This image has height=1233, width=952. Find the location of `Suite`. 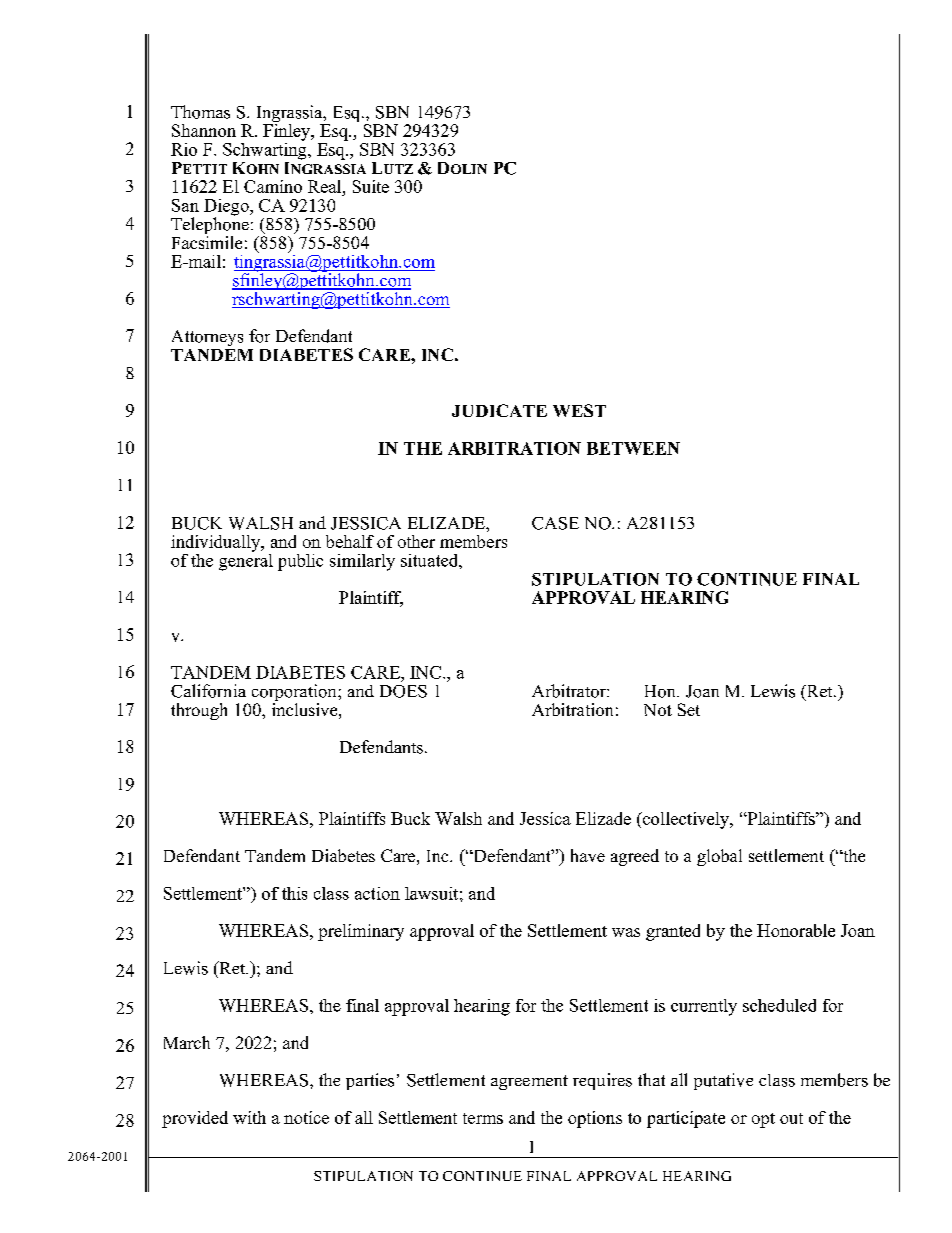

Suite is located at coordinates (371, 186).
